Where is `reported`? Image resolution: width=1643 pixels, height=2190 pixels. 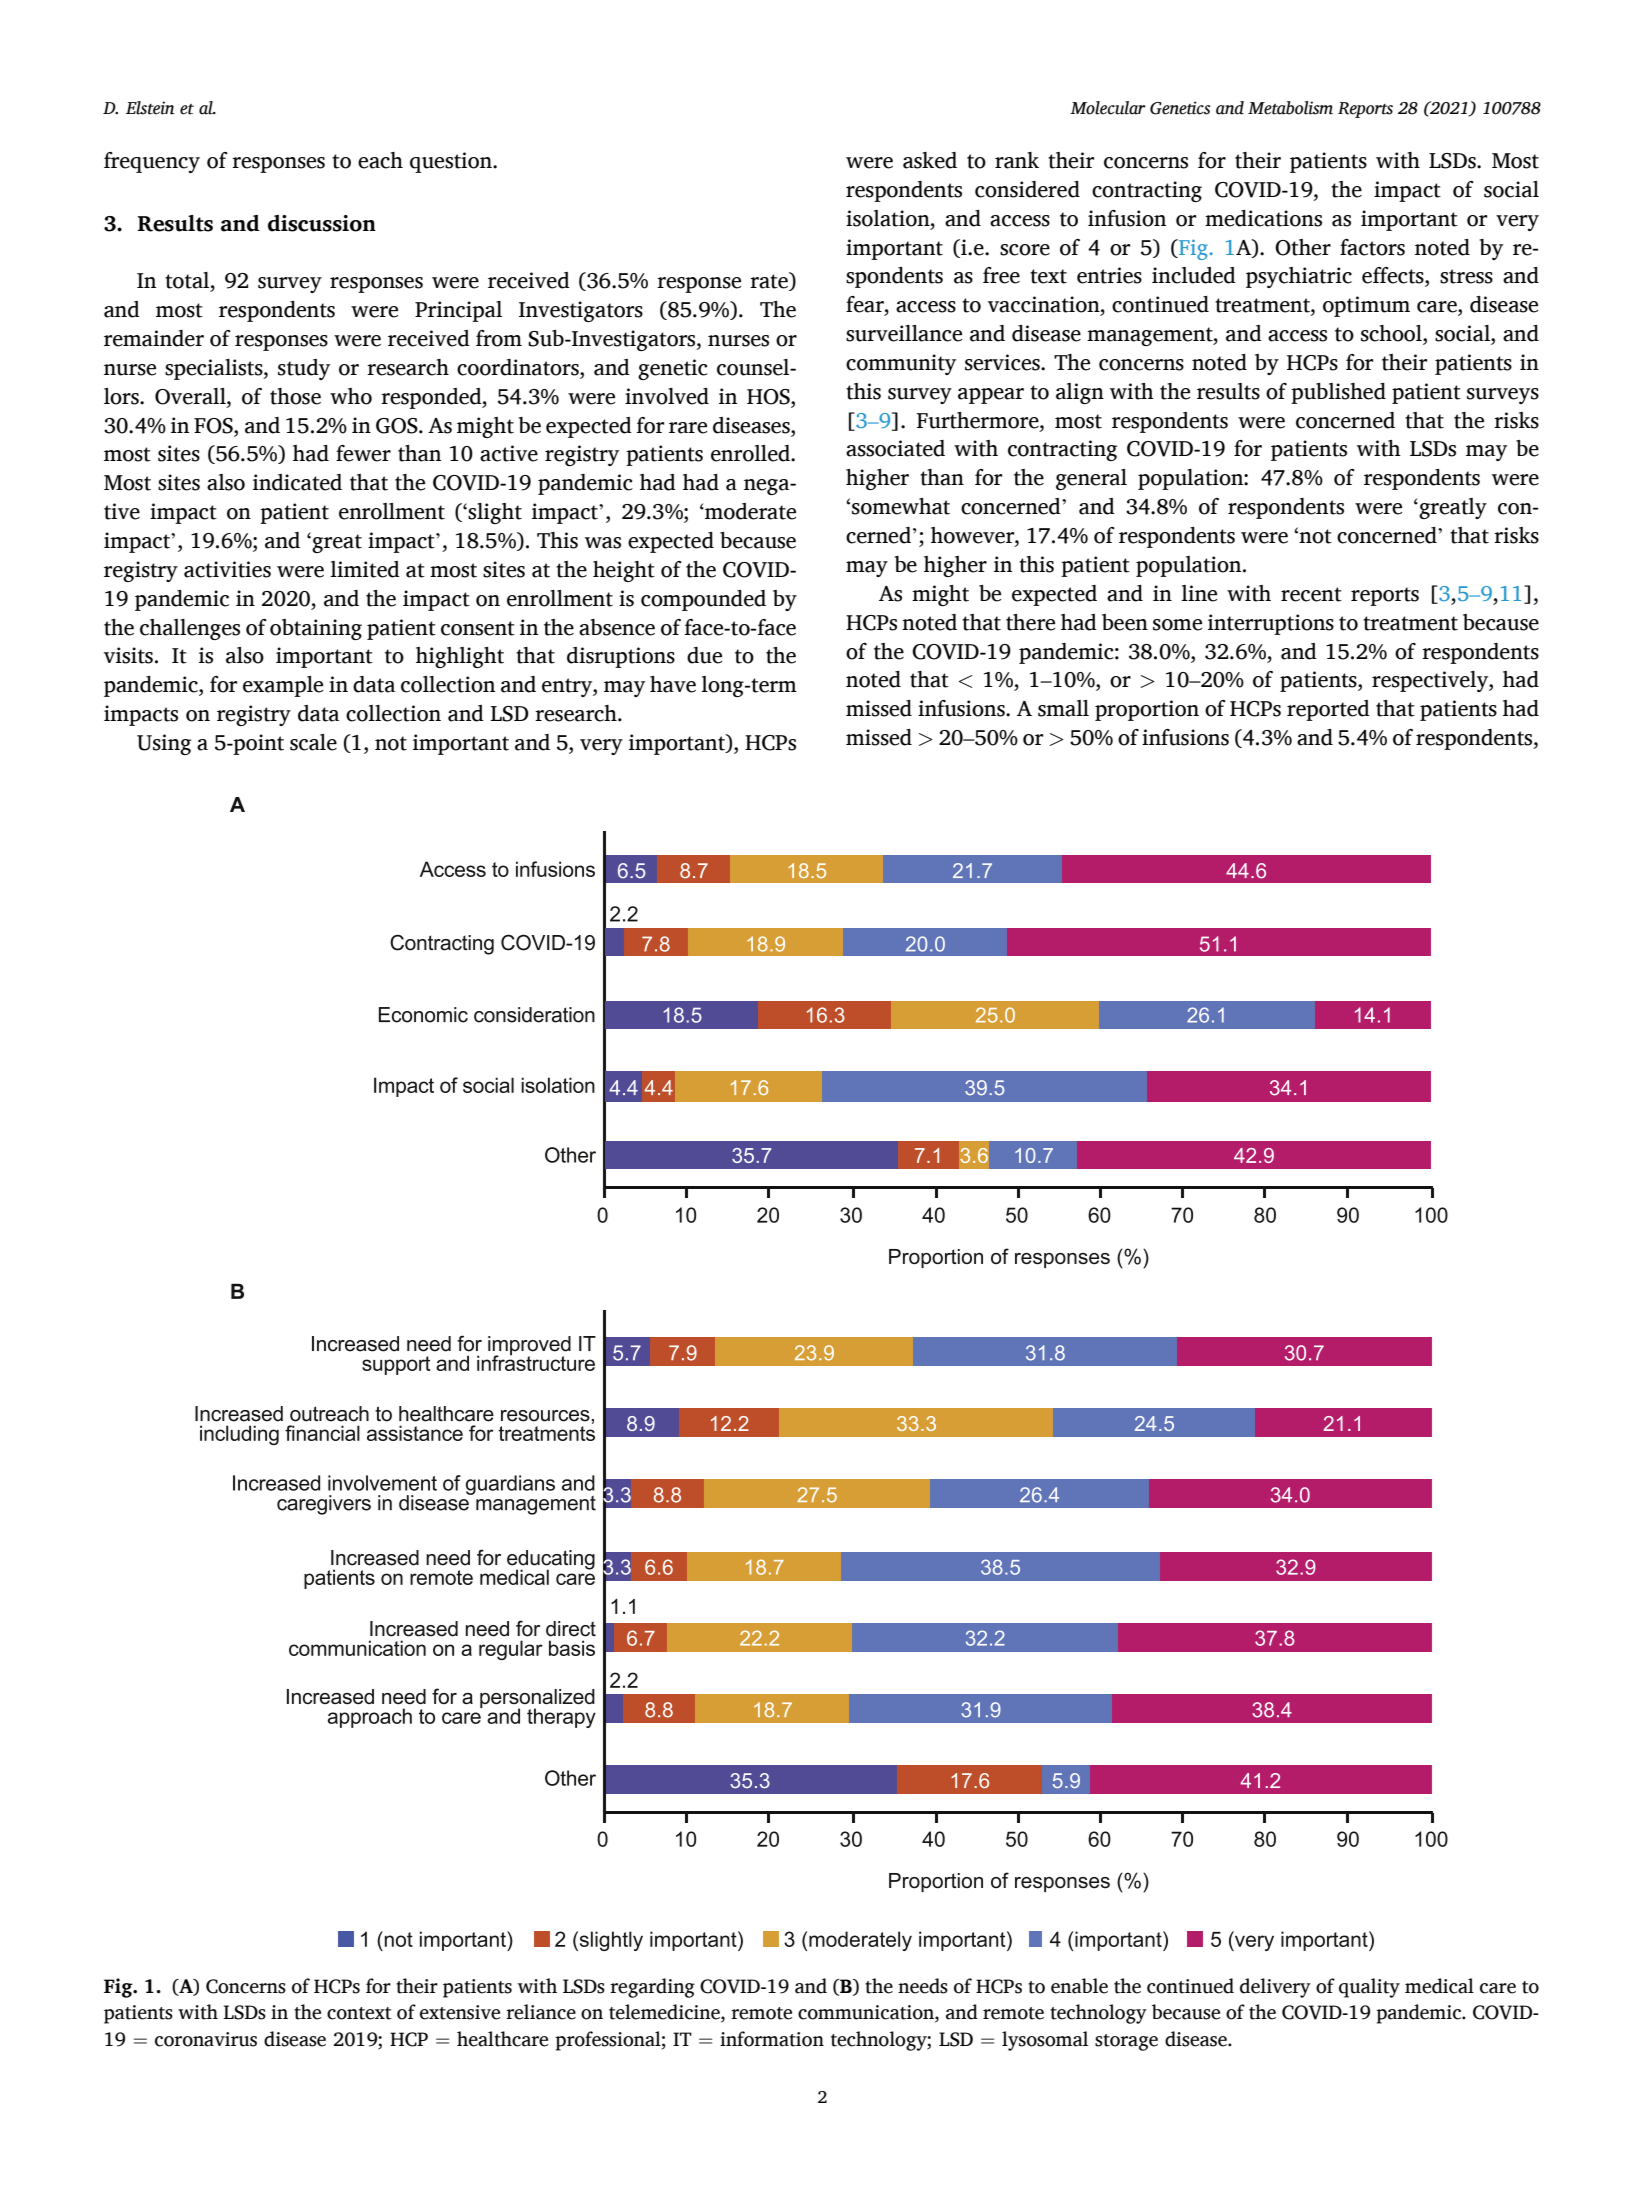
reported is located at coordinates (1328, 710).
